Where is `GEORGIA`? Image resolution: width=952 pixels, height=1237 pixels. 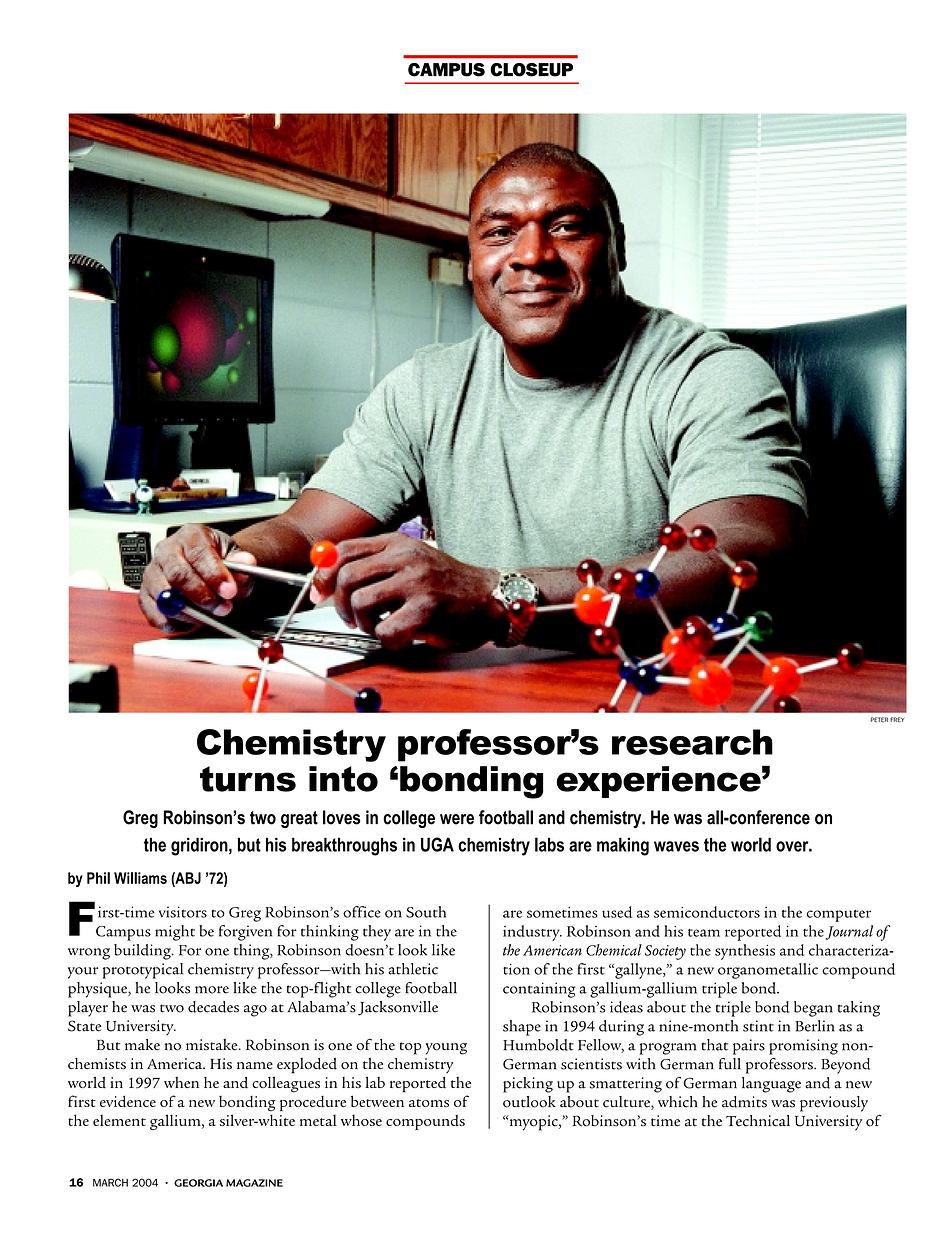 GEORGIA is located at coordinates (198, 1183).
